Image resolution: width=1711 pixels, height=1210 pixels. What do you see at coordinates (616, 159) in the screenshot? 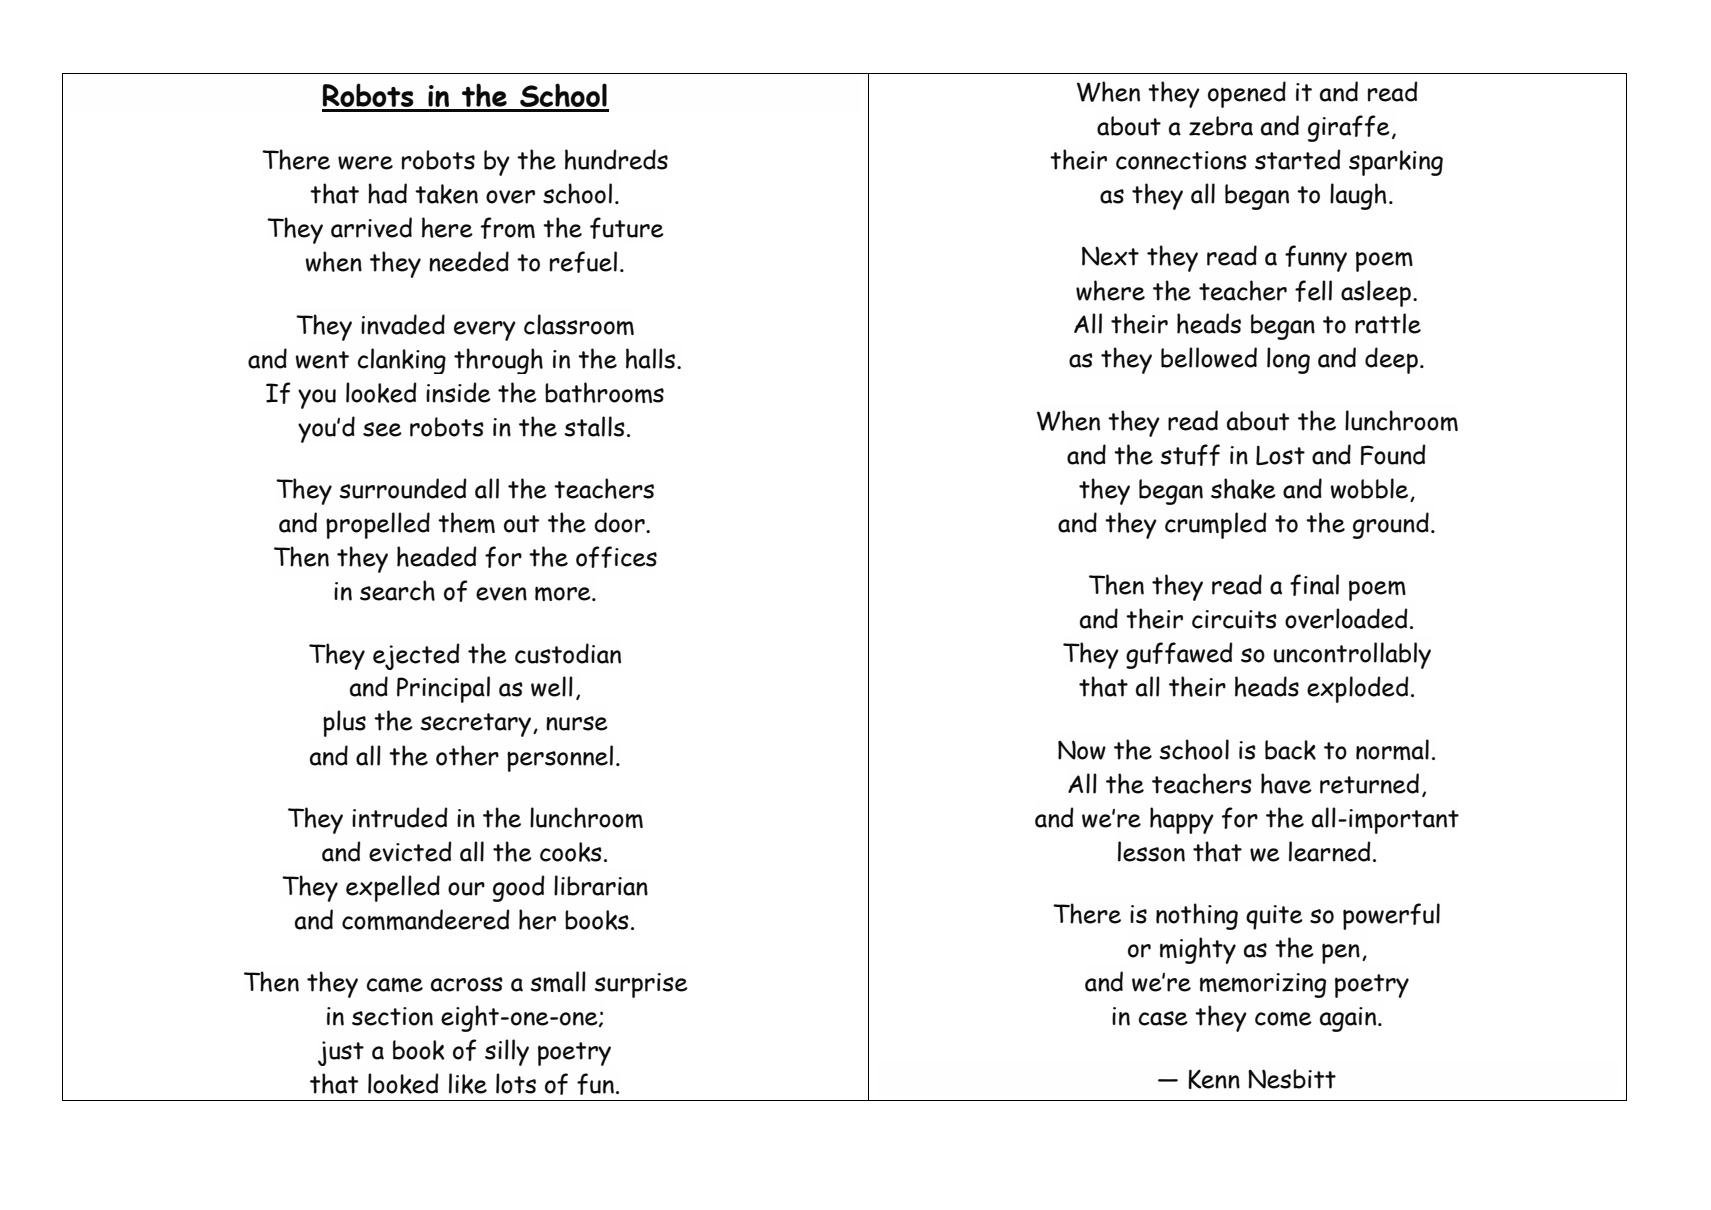
I see `hundreds` at bounding box center [616, 159].
